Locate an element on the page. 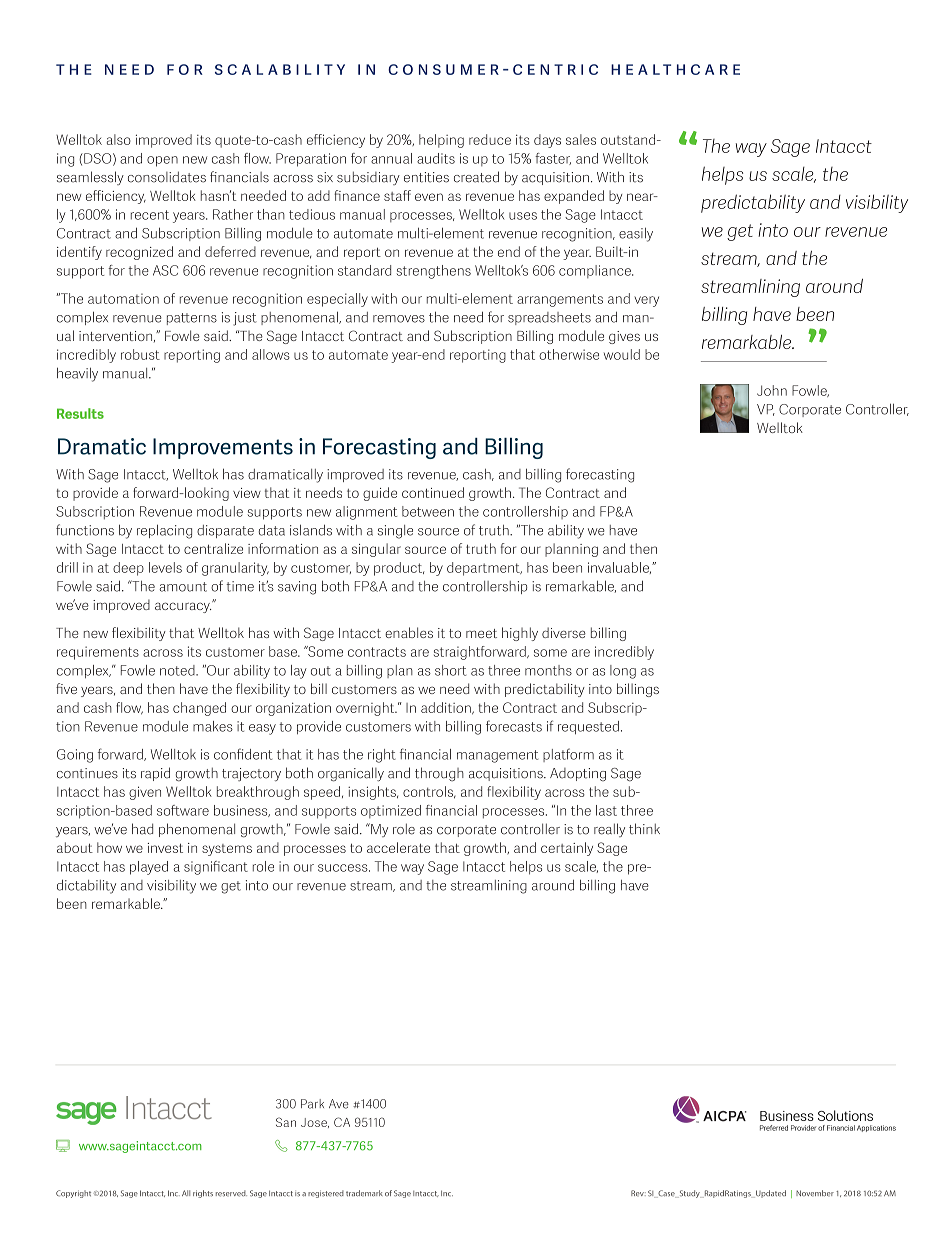 The image size is (952, 1233). really is located at coordinates (609, 830).
